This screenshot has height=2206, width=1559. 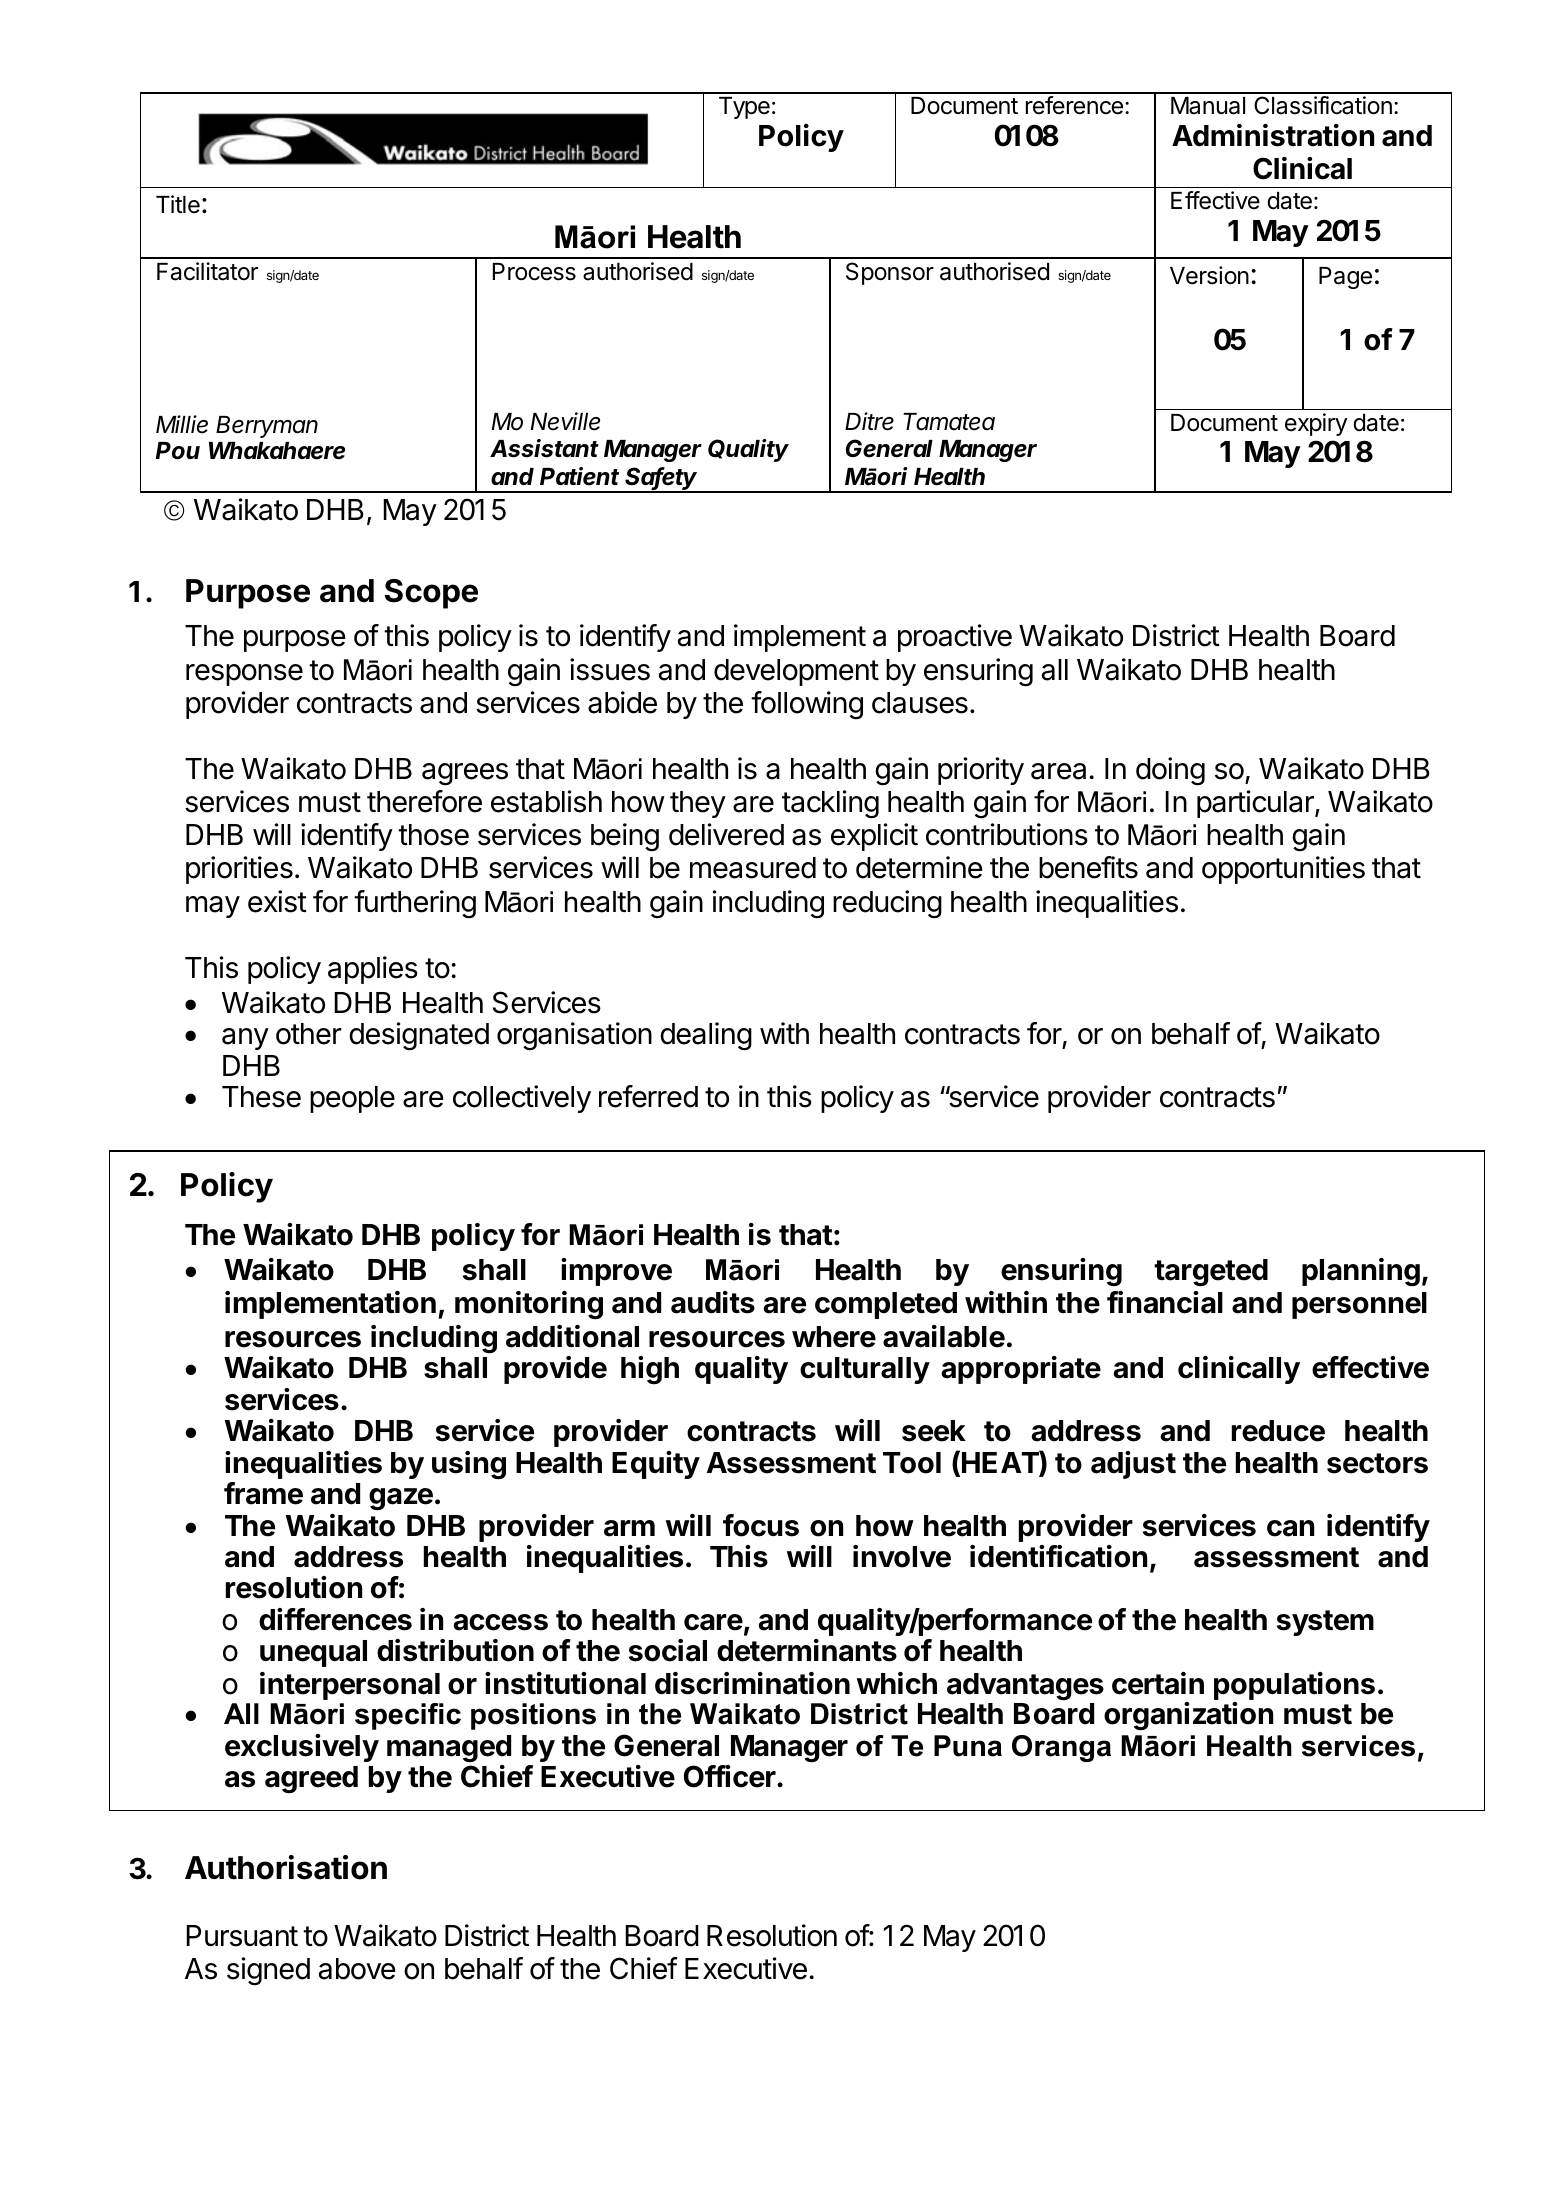 What do you see at coordinates (1211, 1273) in the screenshot?
I see `targeted` at bounding box center [1211, 1273].
